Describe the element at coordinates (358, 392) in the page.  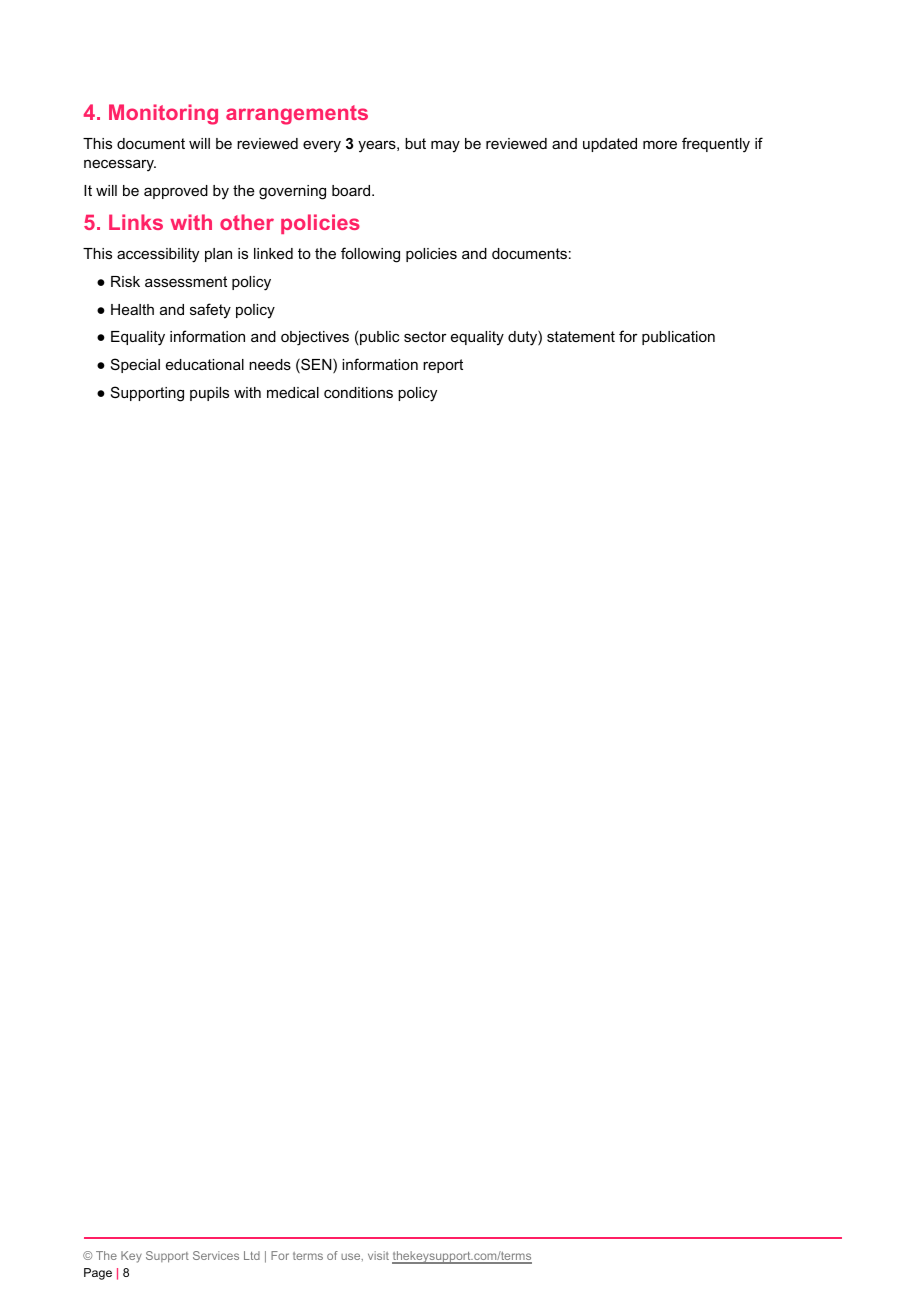
I see `conditions` at that location.
